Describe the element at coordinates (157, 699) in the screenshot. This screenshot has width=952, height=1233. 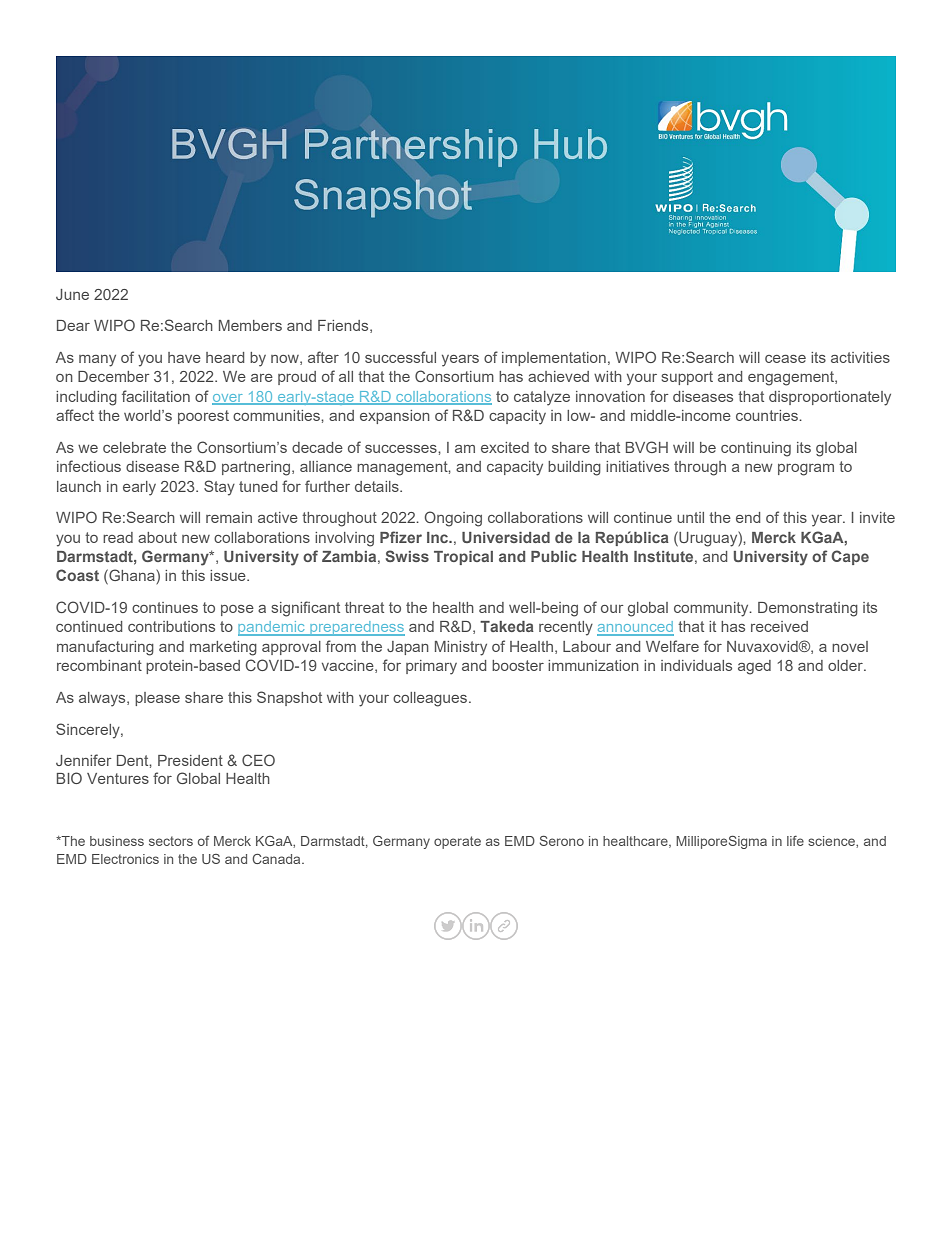
I see `please` at that location.
